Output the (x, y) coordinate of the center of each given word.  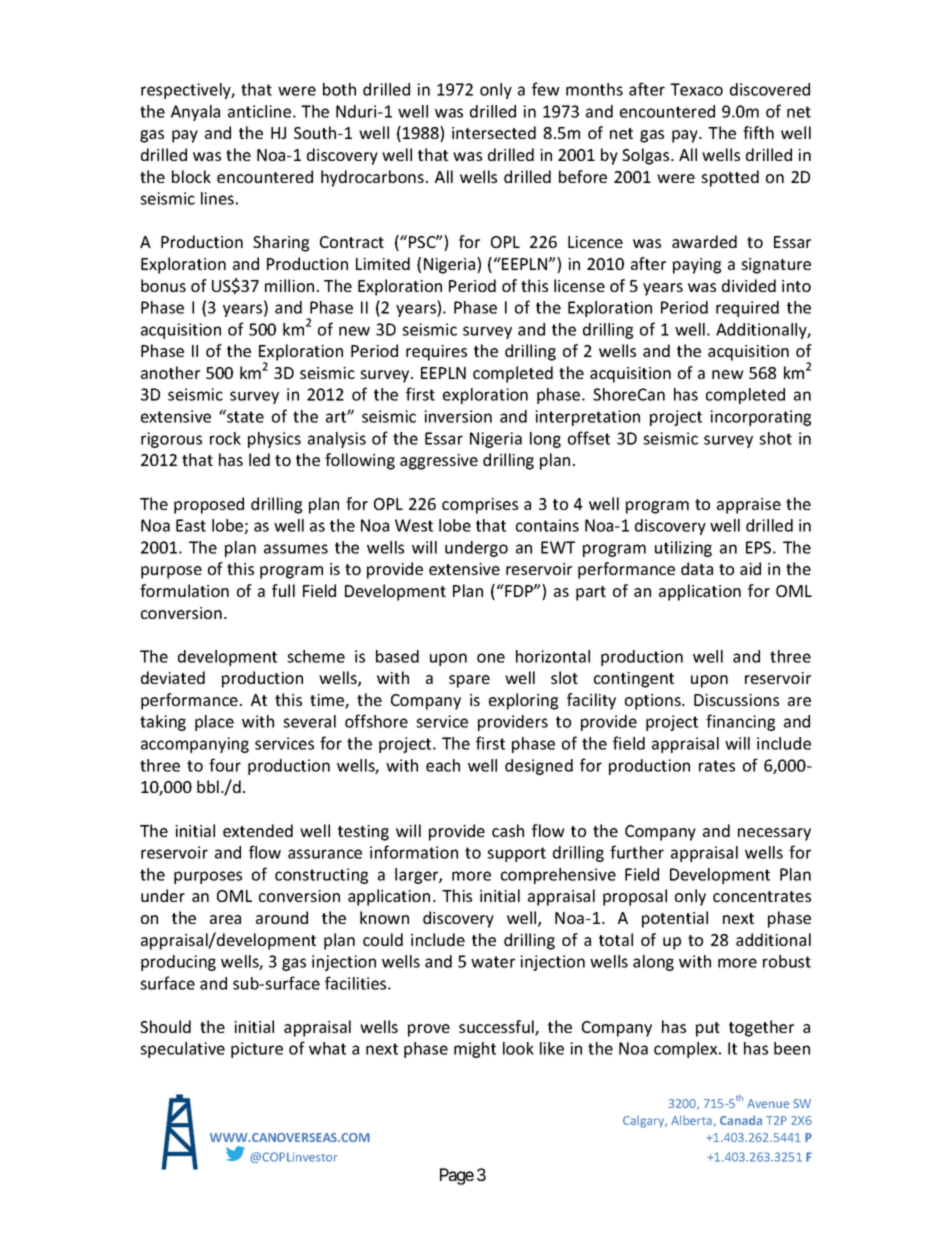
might (475, 1050)
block (191, 176)
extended (258, 830)
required (747, 309)
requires (436, 353)
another (170, 372)
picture (257, 1050)
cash (508, 830)
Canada (741, 1120)
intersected (494, 132)
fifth (758, 132)
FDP (519, 590)
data (697, 568)
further (637, 852)
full (283, 590)
